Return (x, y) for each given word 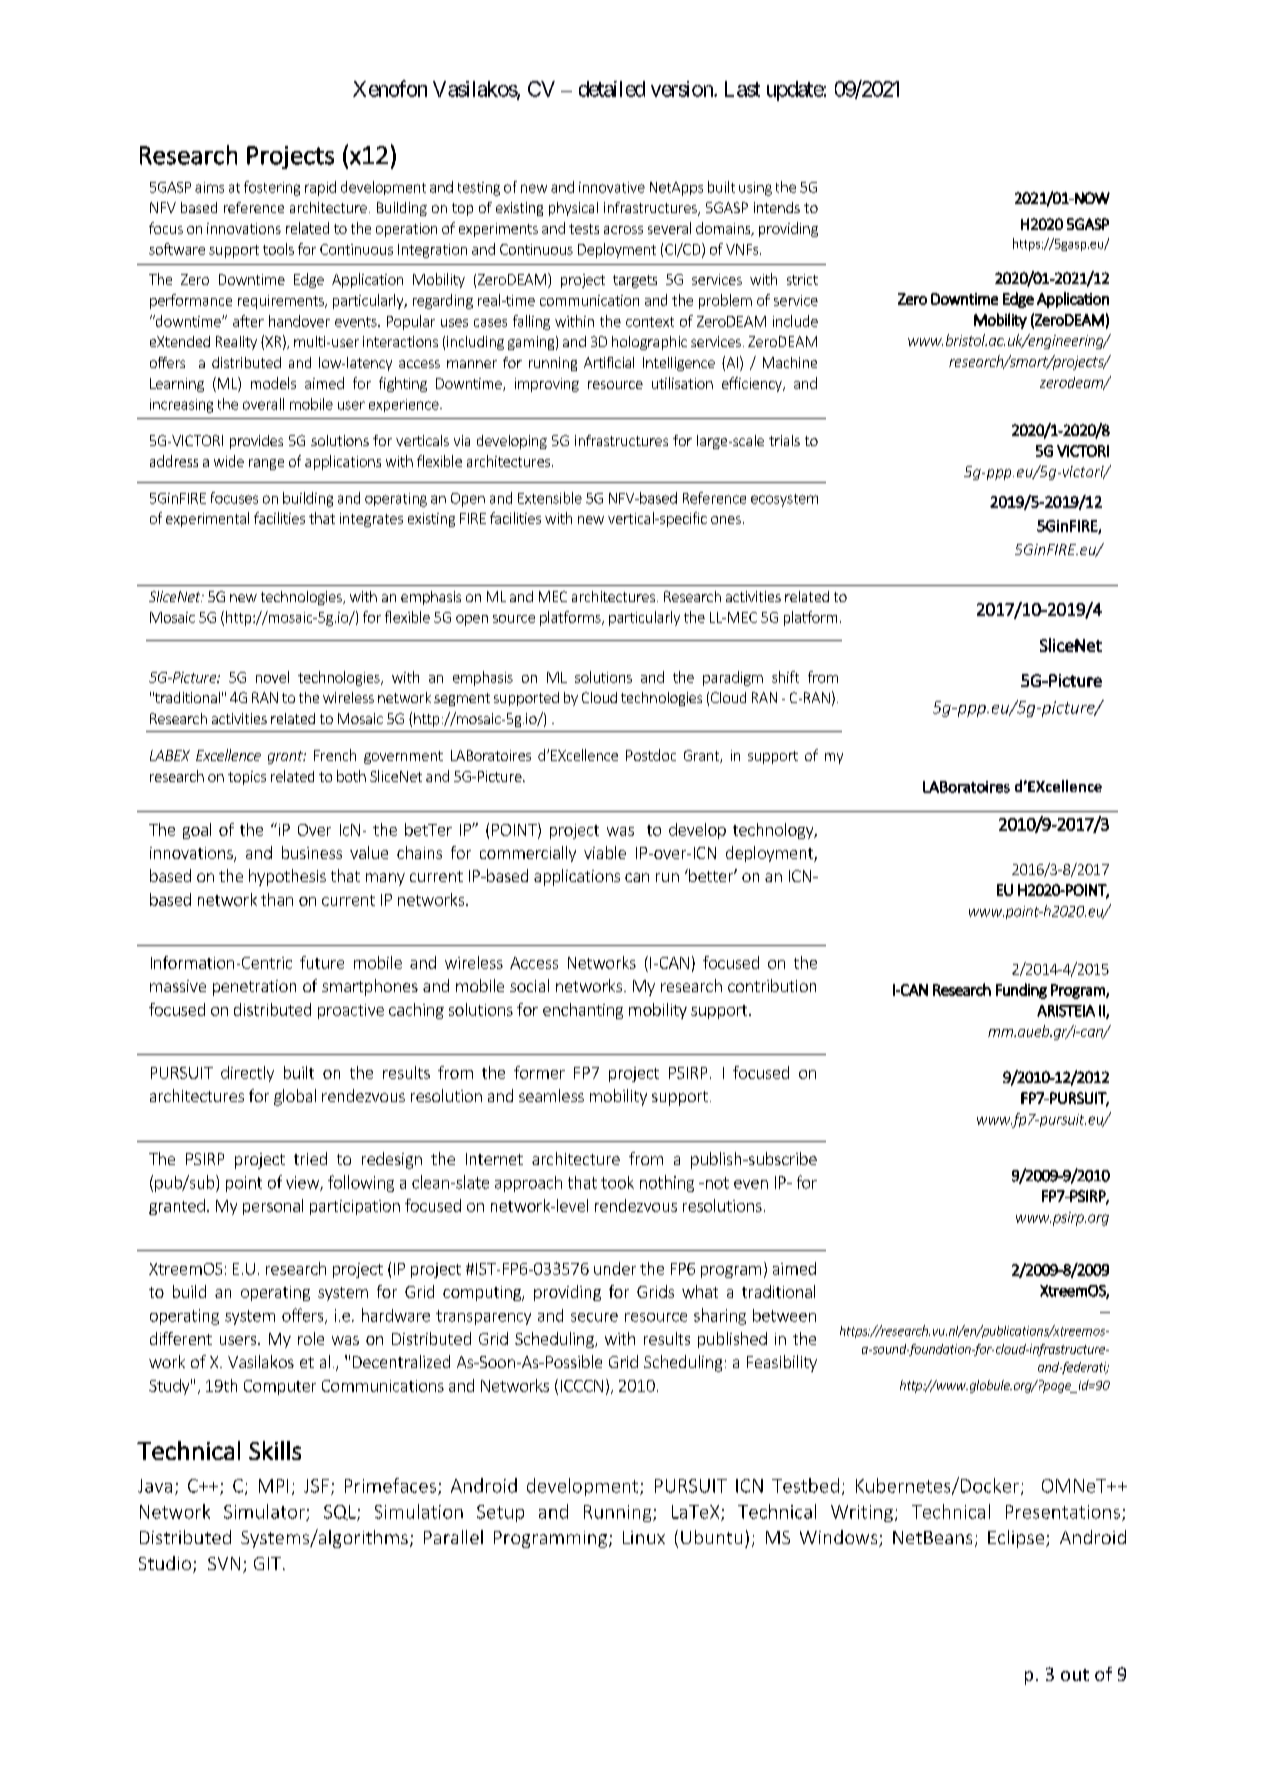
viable (605, 852)
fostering (272, 188)
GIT (269, 1563)
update (795, 91)
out (1075, 1675)
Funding (1021, 991)
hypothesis (287, 877)
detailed (612, 89)
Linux (644, 1537)
